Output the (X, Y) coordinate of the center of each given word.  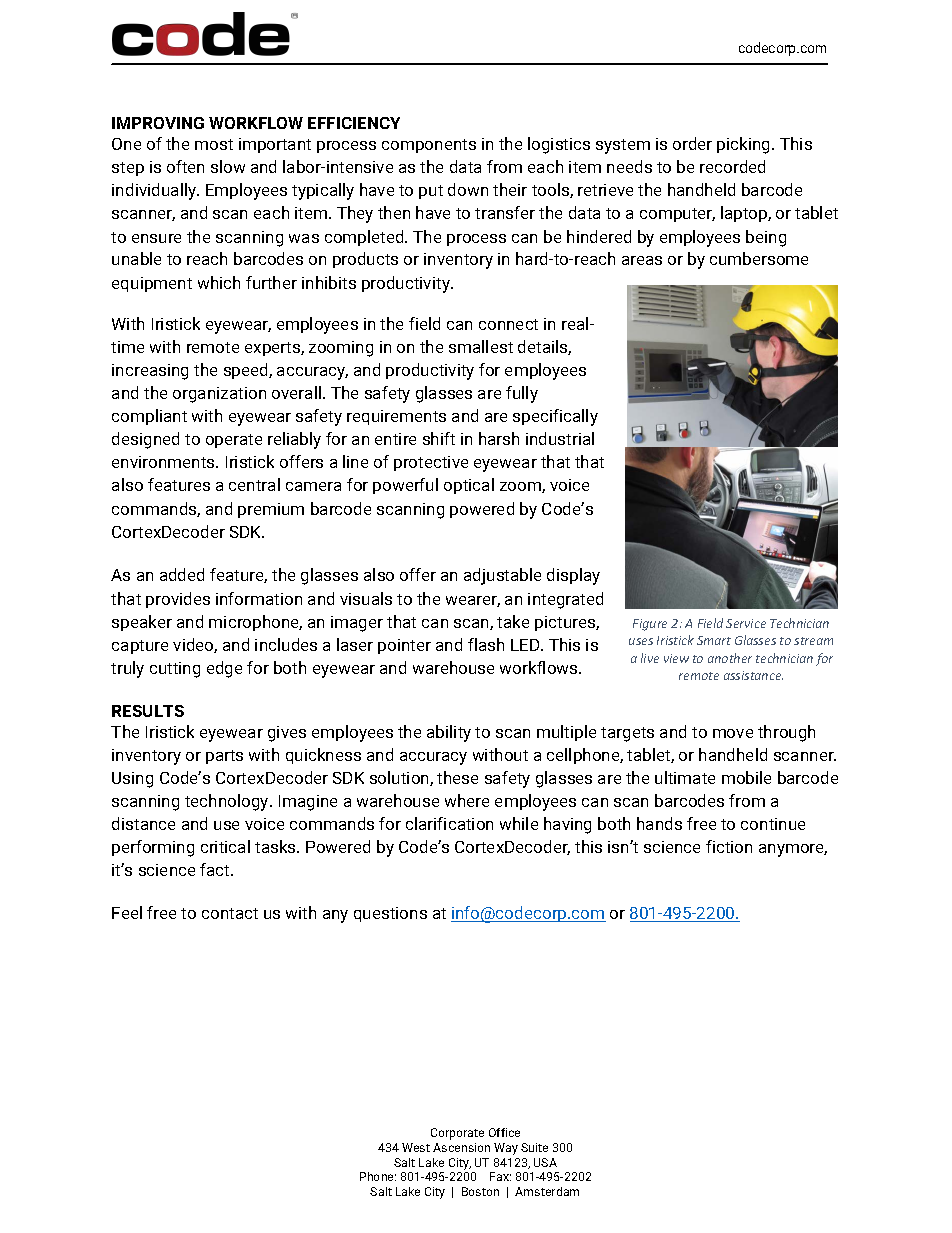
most (214, 144)
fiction (729, 846)
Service (746, 623)
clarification (449, 823)
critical (225, 846)
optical (469, 486)
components (429, 146)
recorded (732, 166)
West (416, 1147)
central (254, 484)
